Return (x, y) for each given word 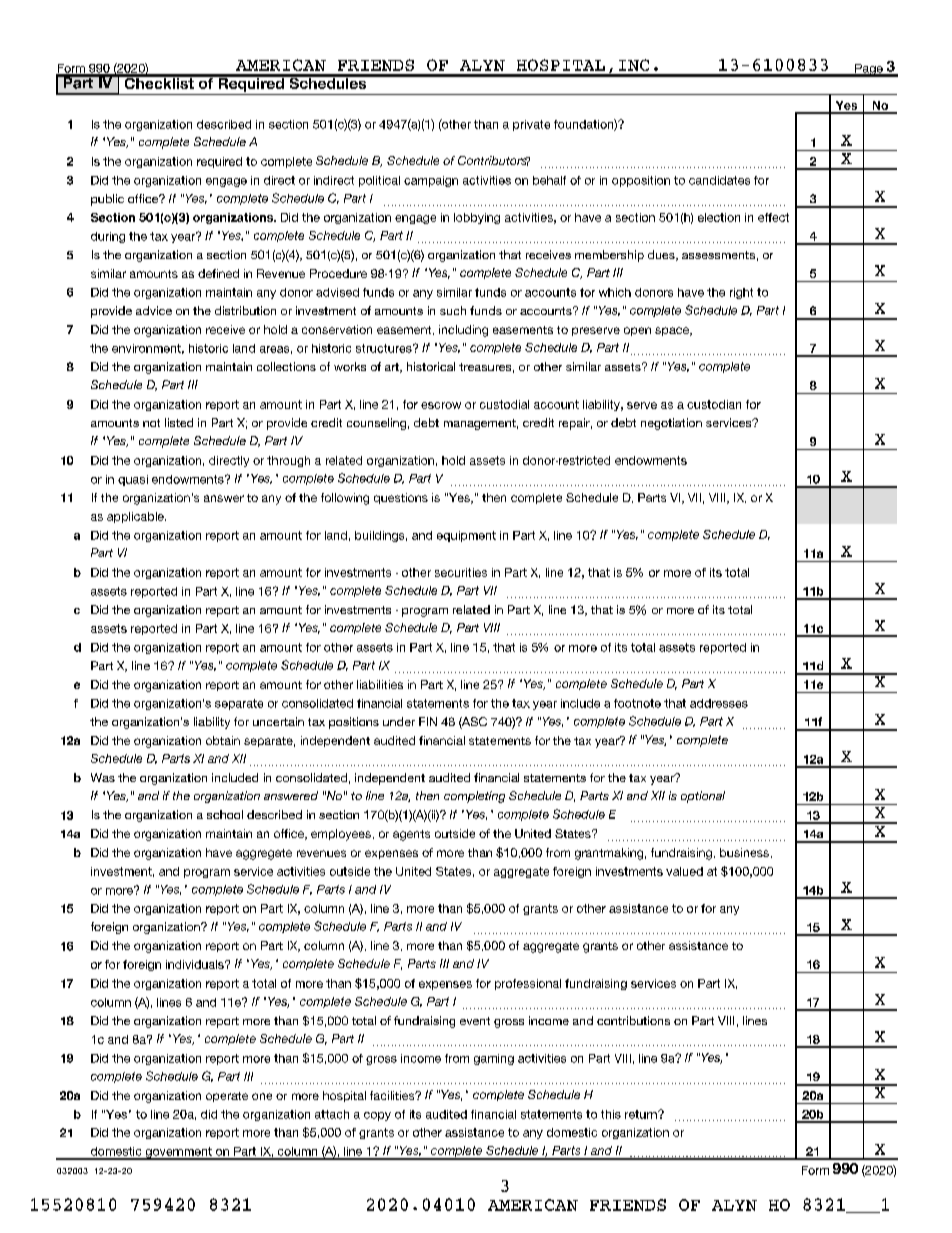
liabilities (380, 684)
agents (411, 835)
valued (684, 871)
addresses (719, 703)
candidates (719, 180)
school (225, 814)
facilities (393, 1095)
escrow (441, 405)
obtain (223, 740)
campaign (431, 181)
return (642, 1114)
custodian (714, 404)
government (178, 1153)
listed (179, 422)
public (107, 200)
